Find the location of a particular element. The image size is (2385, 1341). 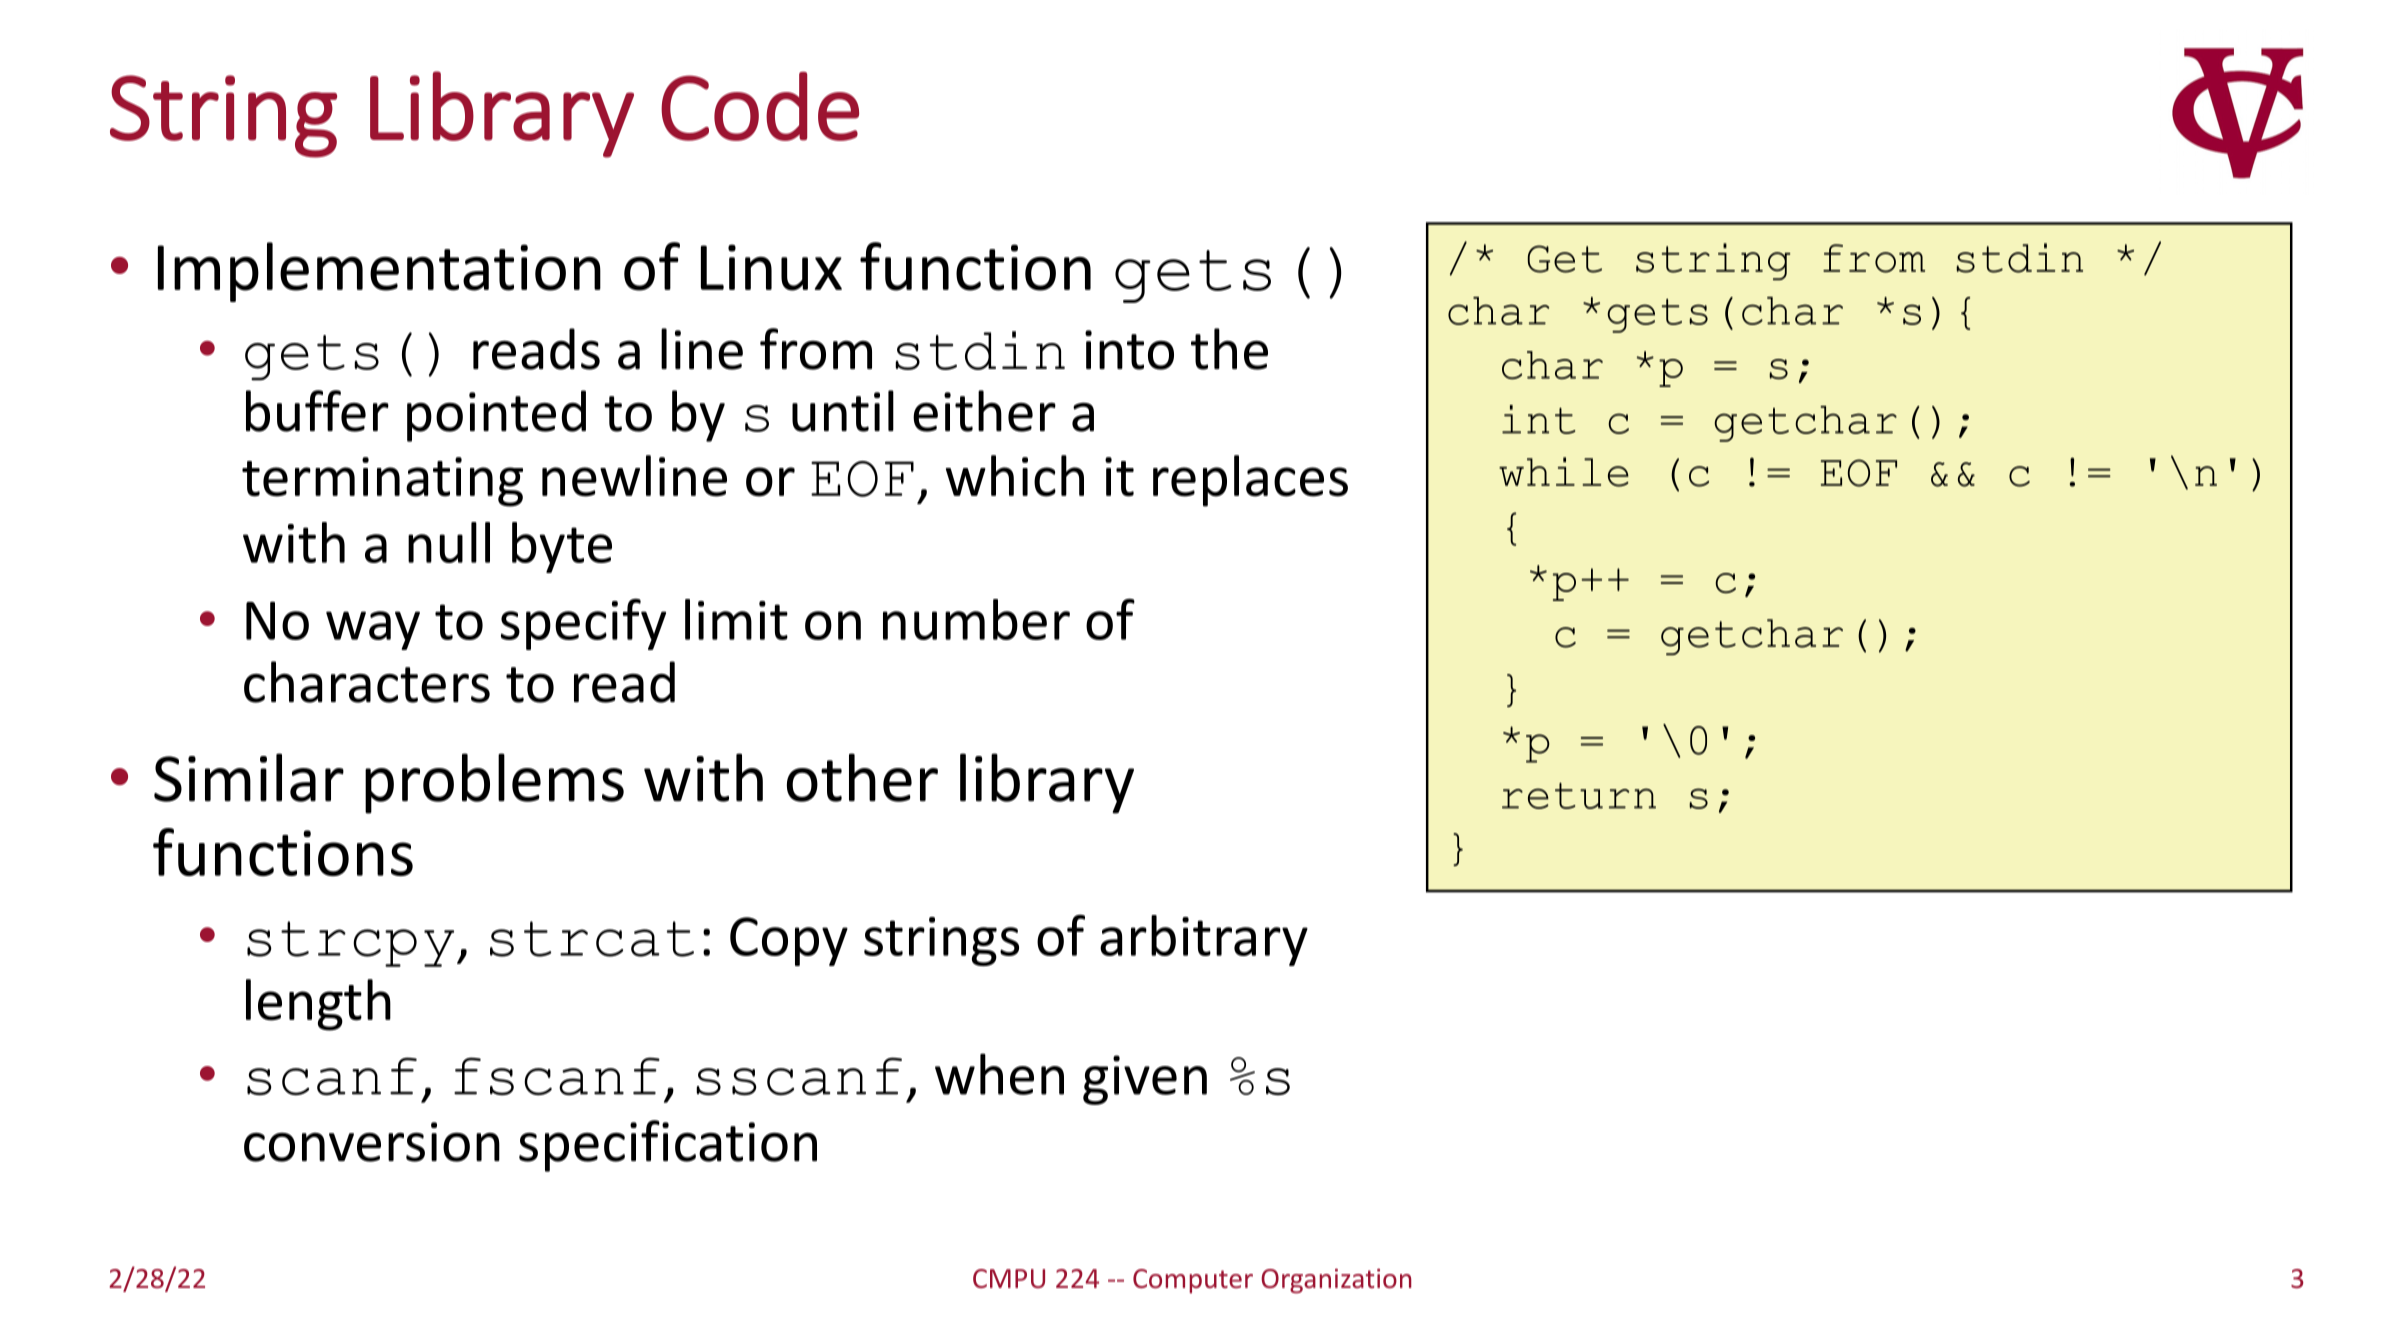

conversion is located at coordinates (372, 1142).
